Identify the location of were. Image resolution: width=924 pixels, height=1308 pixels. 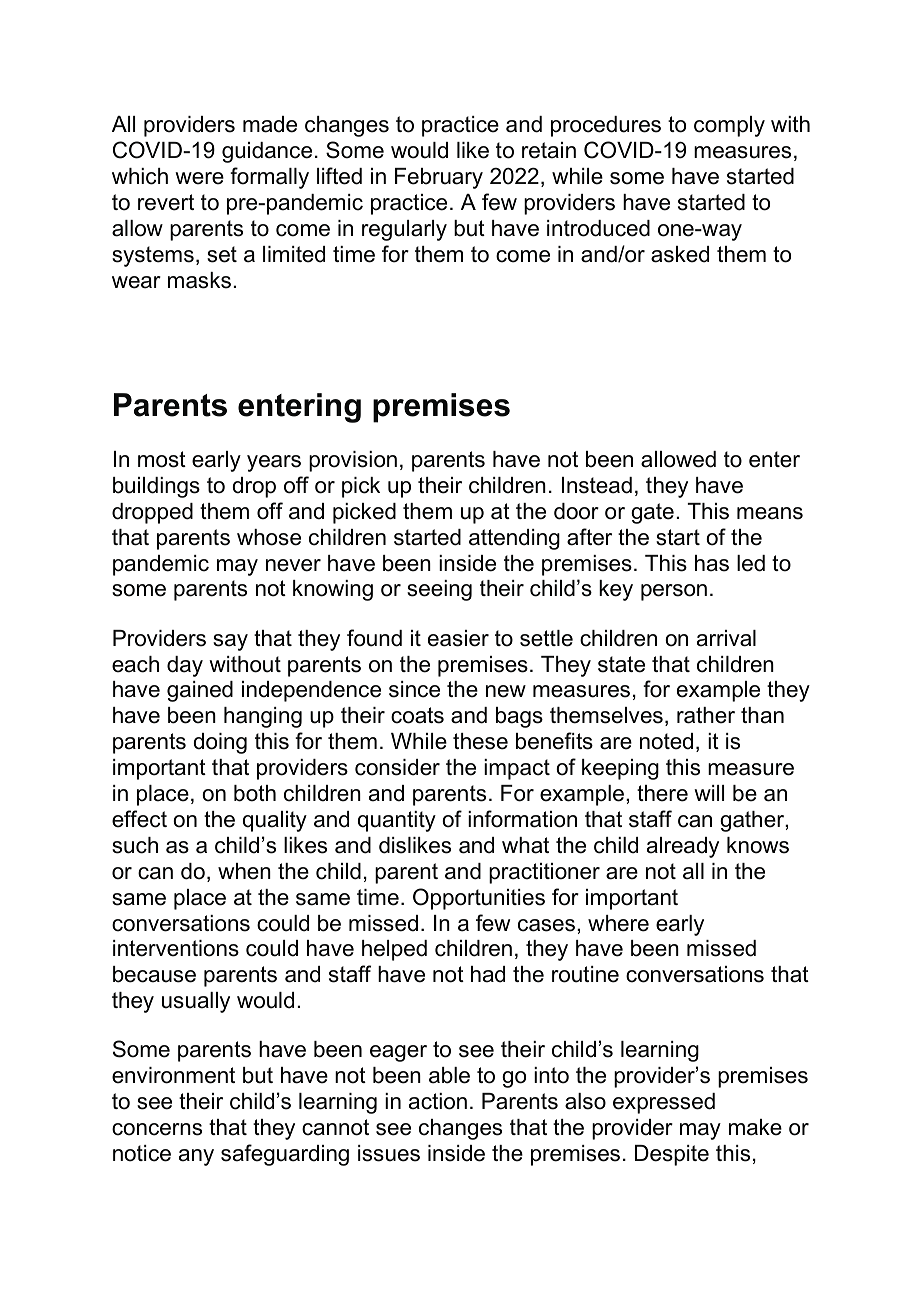
(199, 178).
